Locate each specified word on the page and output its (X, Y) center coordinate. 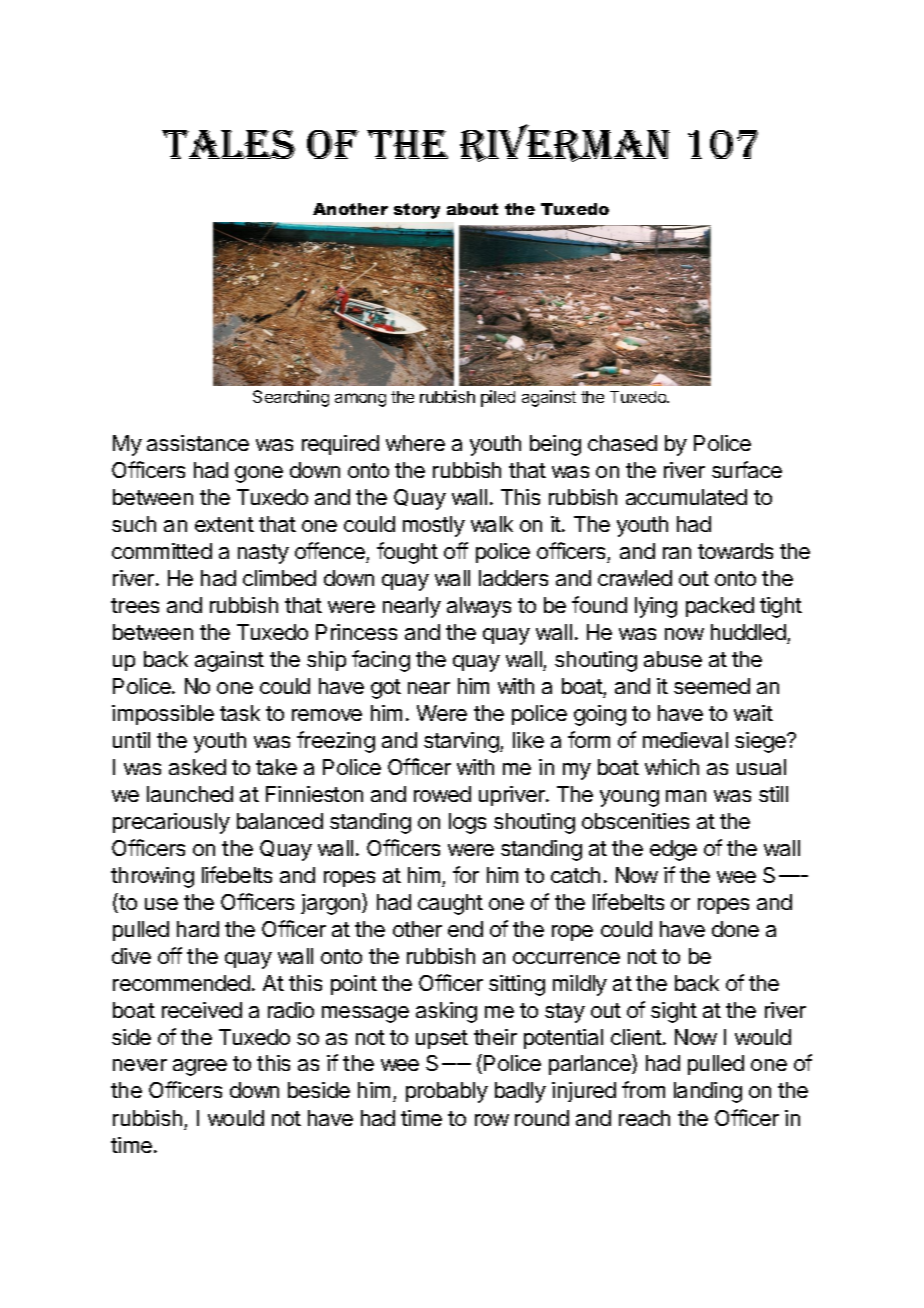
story (417, 211)
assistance (198, 443)
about (472, 209)
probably (447, 1092)
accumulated (686, 497)
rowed (442, 794)
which (672, 767)
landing (708, 1092)
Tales (228, 144)
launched (190, 794)
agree (200, 1067)
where (415, 443)
